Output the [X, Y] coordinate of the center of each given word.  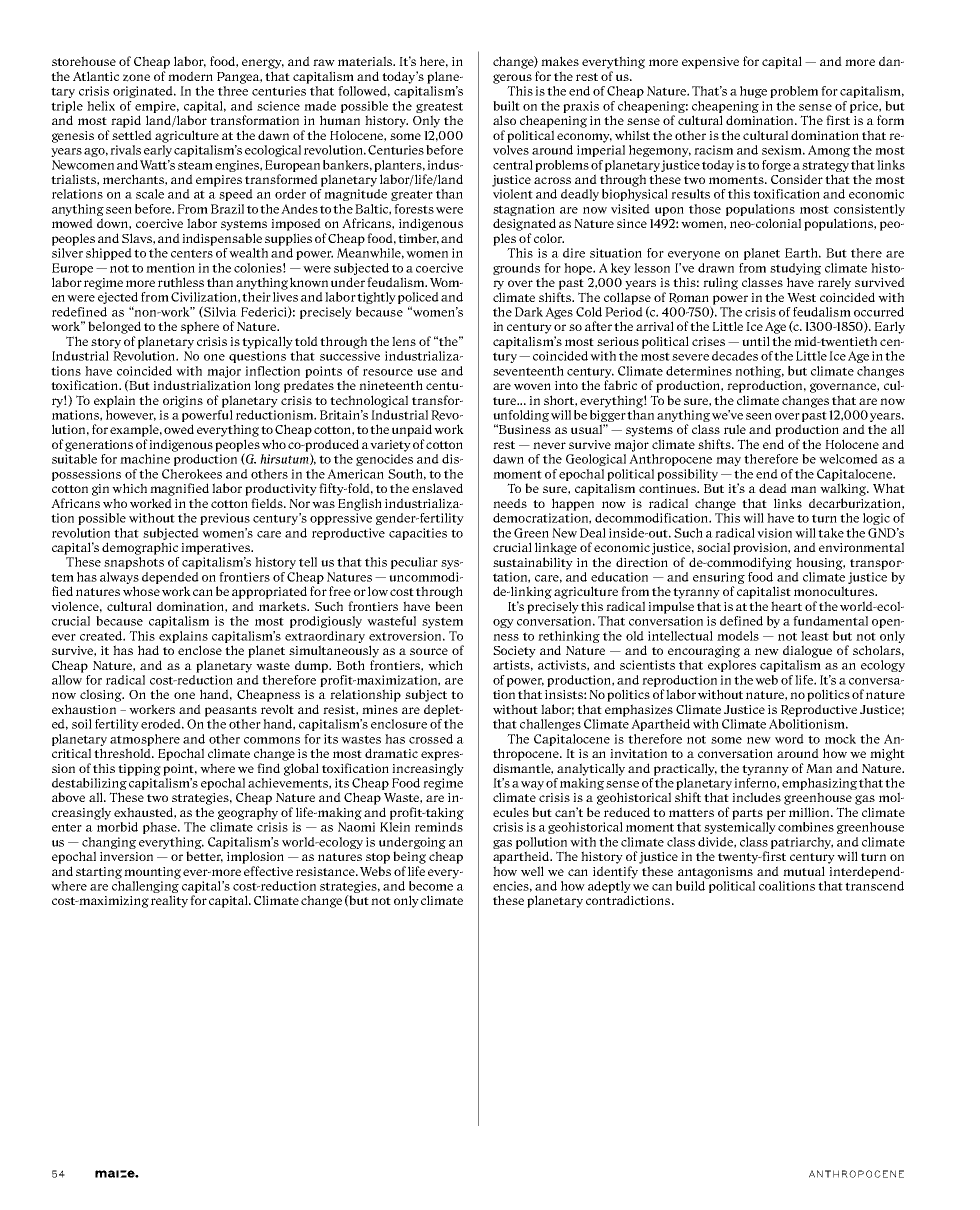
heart [786, 606]
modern [190, 76]
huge [753, 92]
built [506, 106]
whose [141, 591]
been [449, 606]
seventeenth [528, 371]
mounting [152, 873]
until [756, 341]
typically [267, 342]
